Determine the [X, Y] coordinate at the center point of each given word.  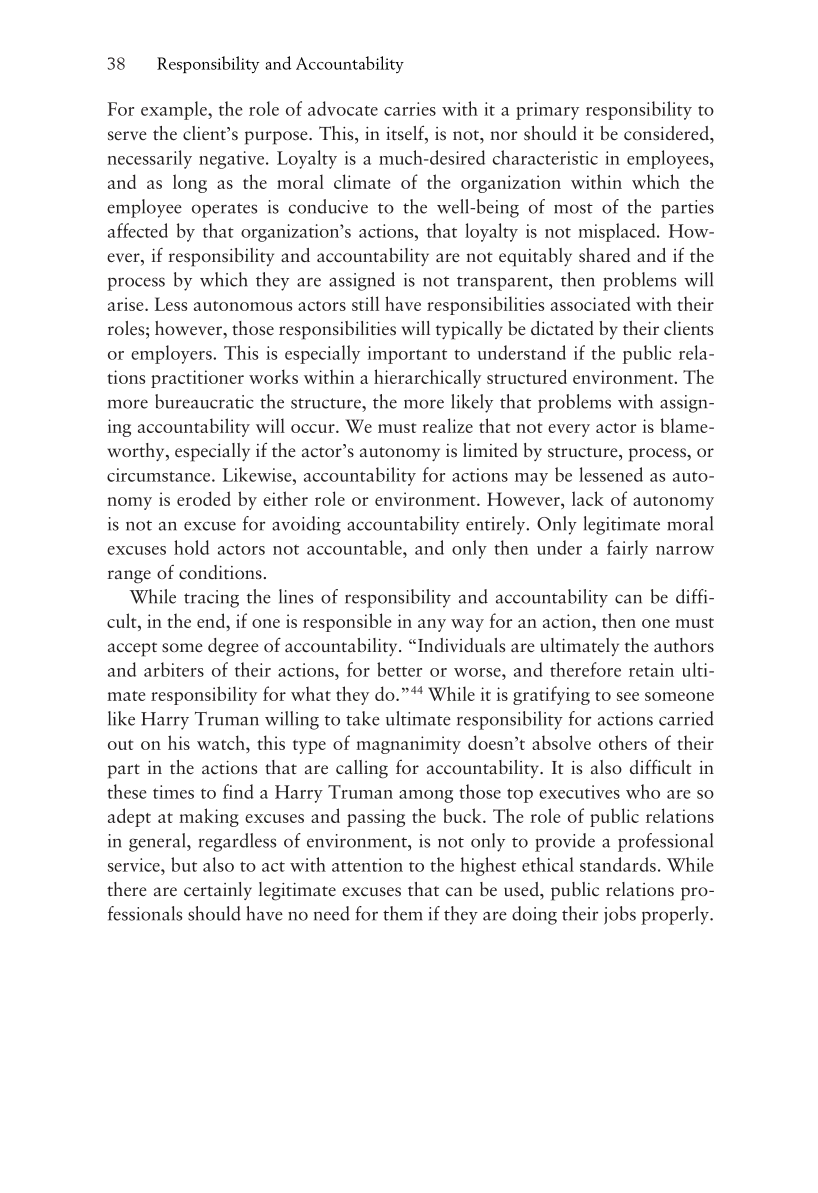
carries [410, 109]
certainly [218, 891]
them [403, 913]
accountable [355, 547]
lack [588, 498]
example [175, 110]
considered [667, 133]
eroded [204, 498]
